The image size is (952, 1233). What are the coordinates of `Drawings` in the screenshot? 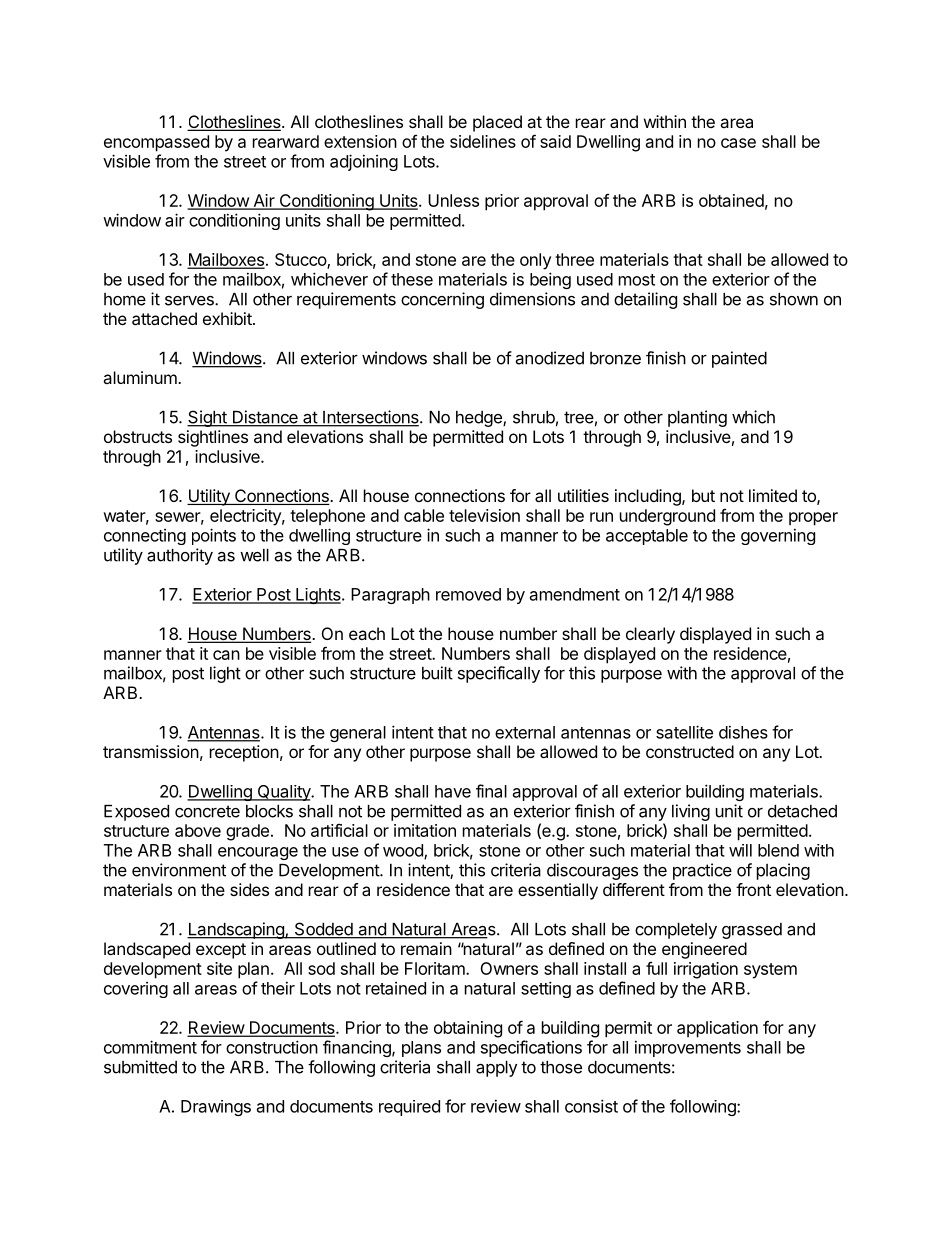 It's located at (216, 1108).
